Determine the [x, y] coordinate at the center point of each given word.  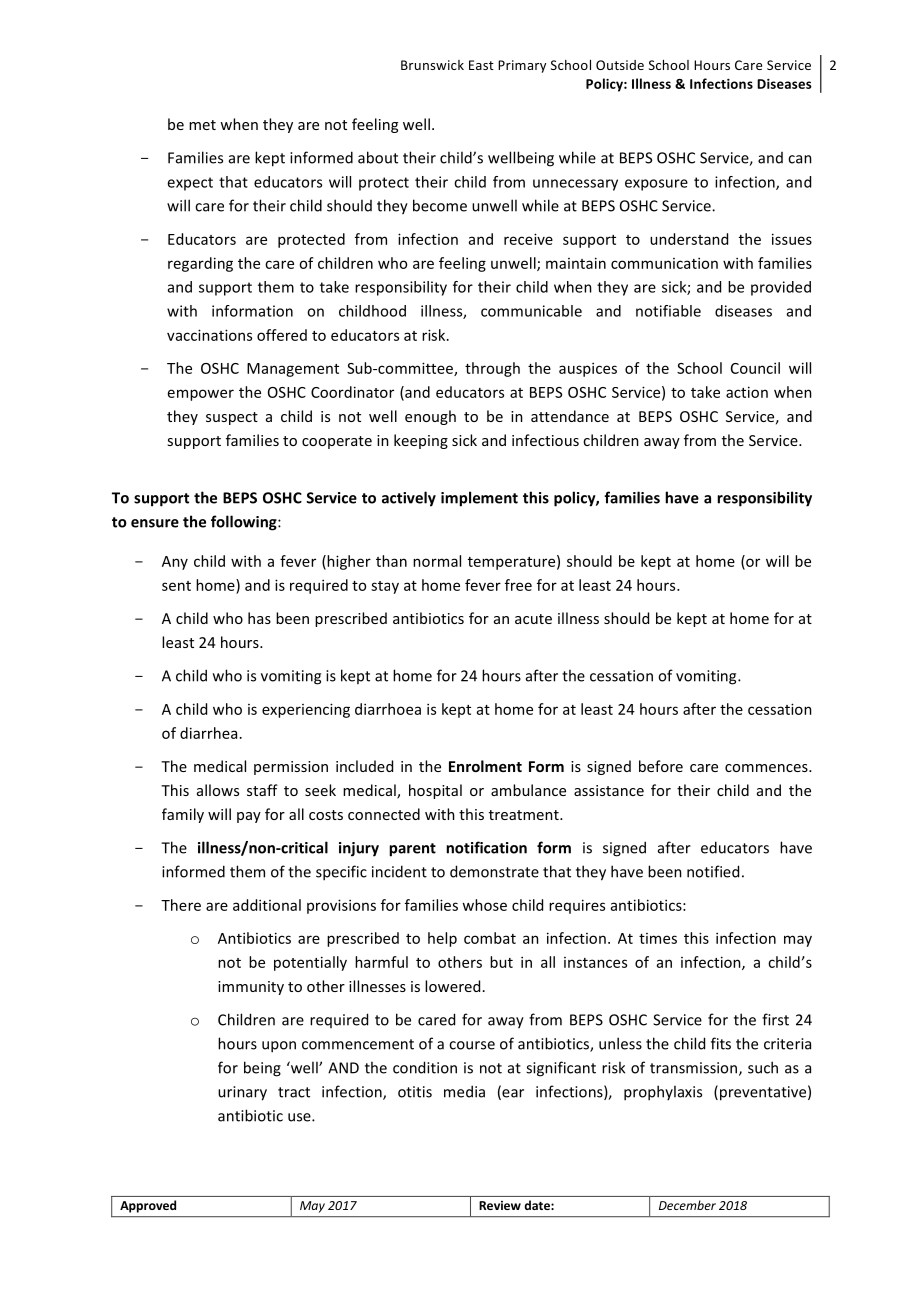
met [202, 125]
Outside [620, 65]
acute [533, 619]
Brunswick [432, 65]
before [661, 766]
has [259, 618]
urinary [242, 1093]
